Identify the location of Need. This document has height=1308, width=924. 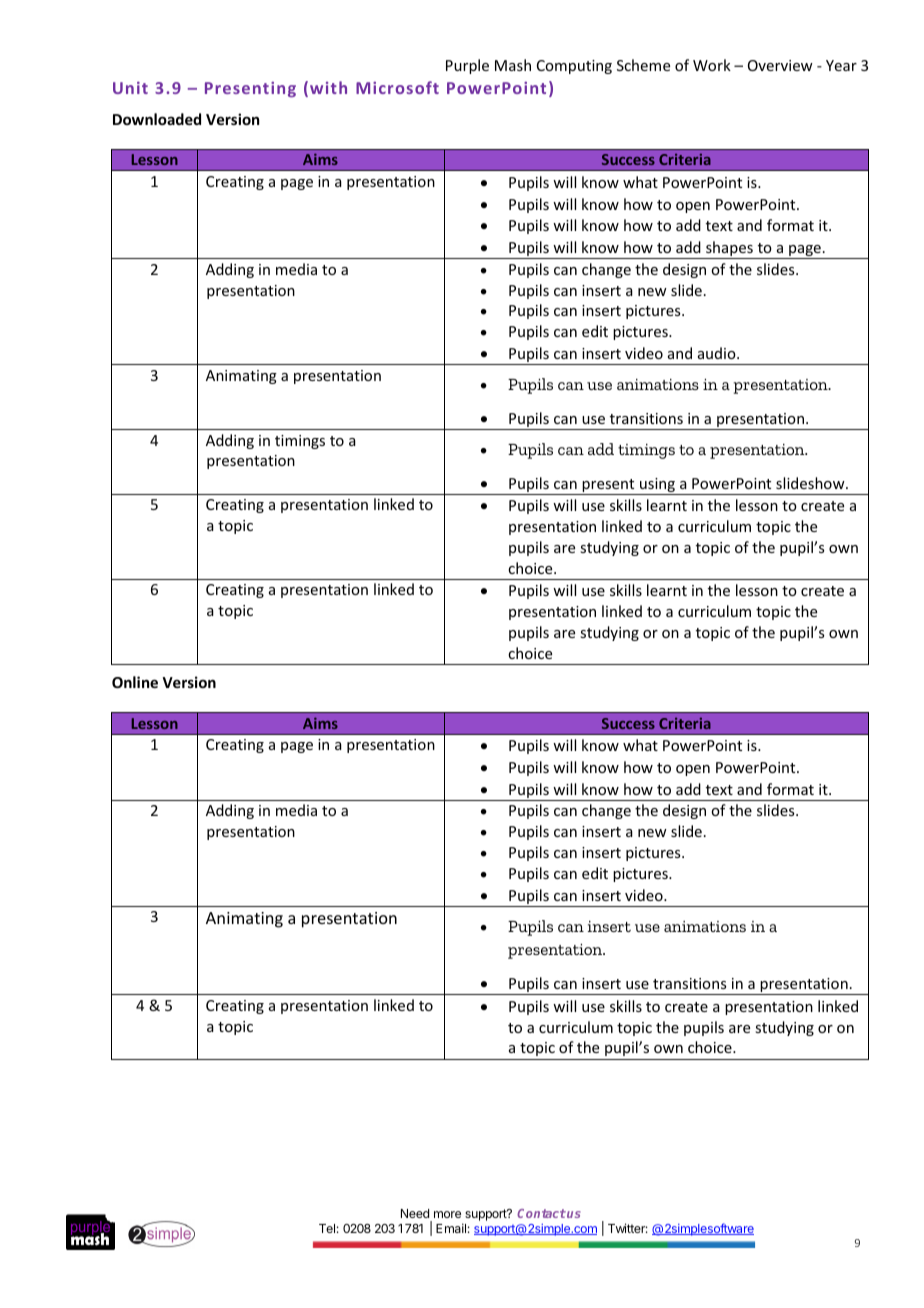
(415, 1213).
